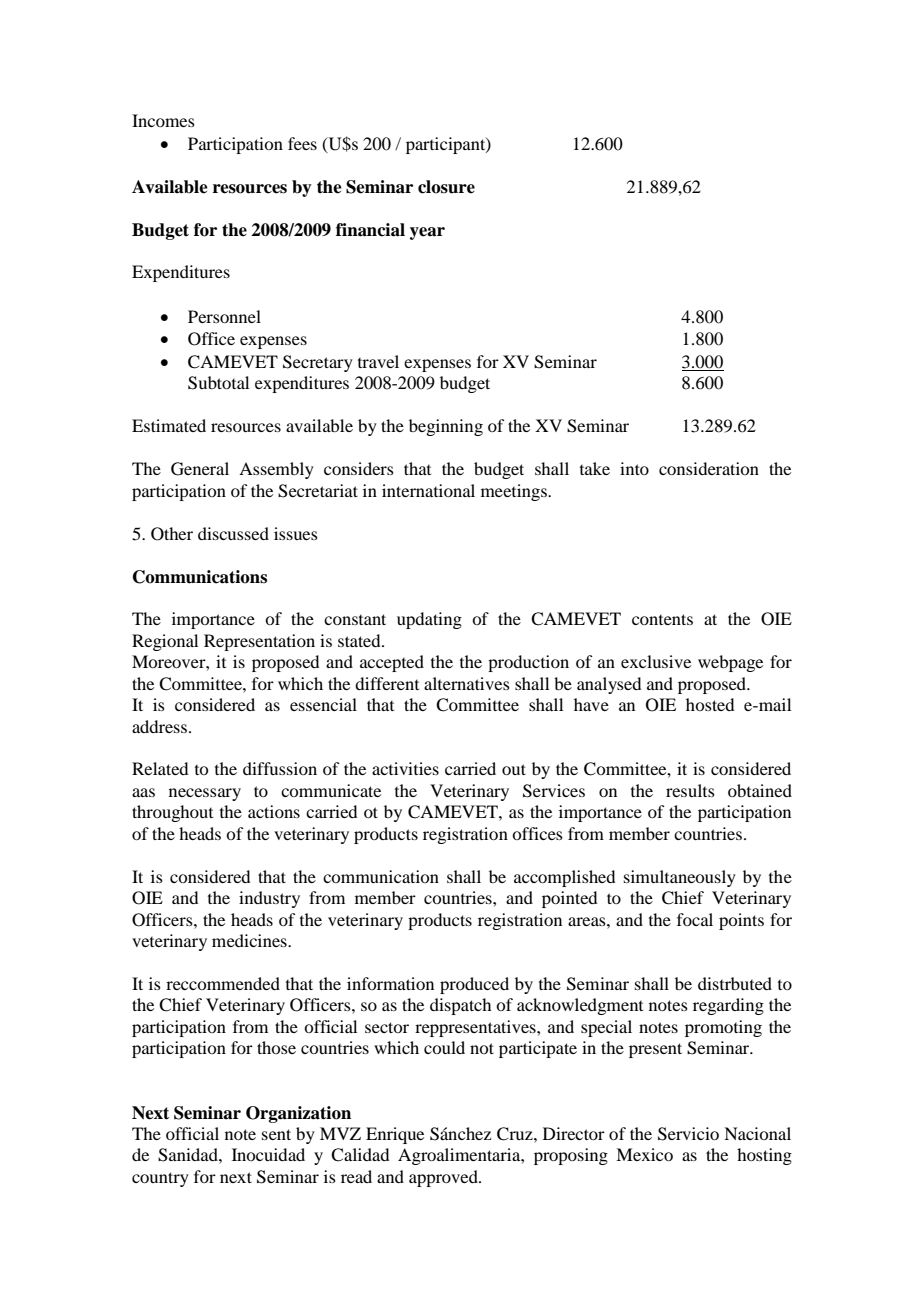  What do you see at coordinates (444, 1178) in the screenshot?
I see `approved` at bounding box center [444, 1178].
